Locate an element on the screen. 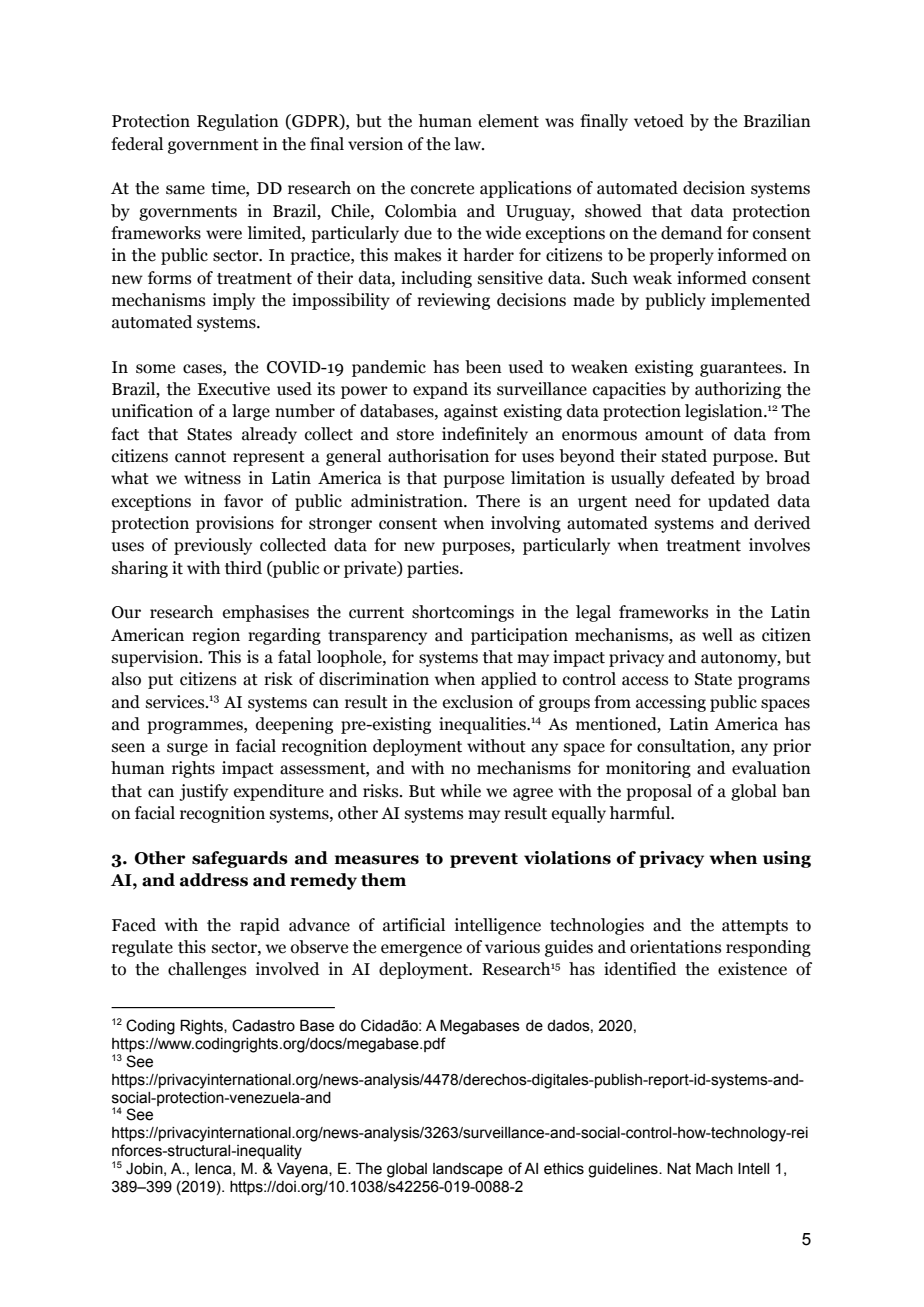 This screenshot has width=924, height=1307. law is located at coordinates (469, 144).
